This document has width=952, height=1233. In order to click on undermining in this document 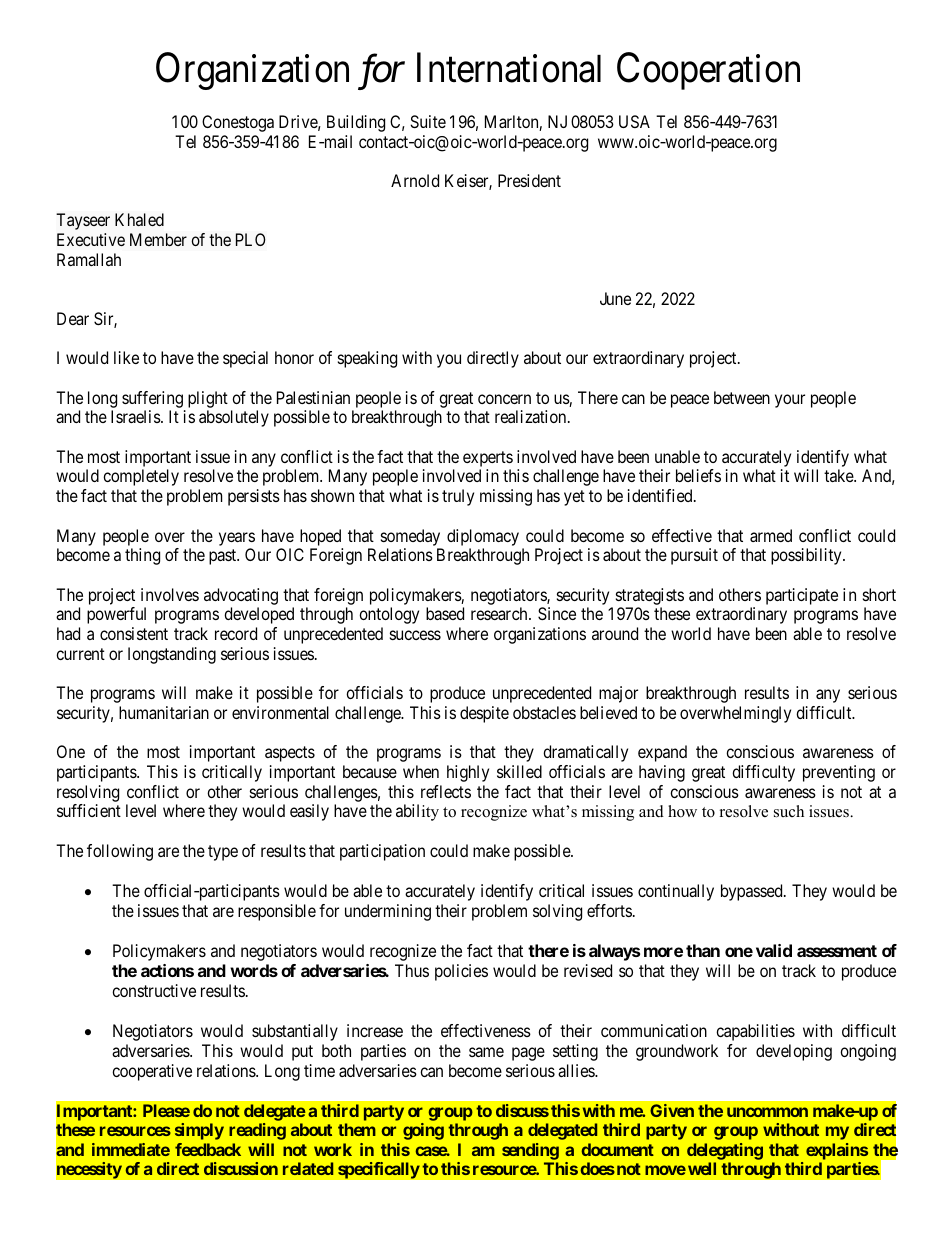, I will do `click(388, 912)`.
